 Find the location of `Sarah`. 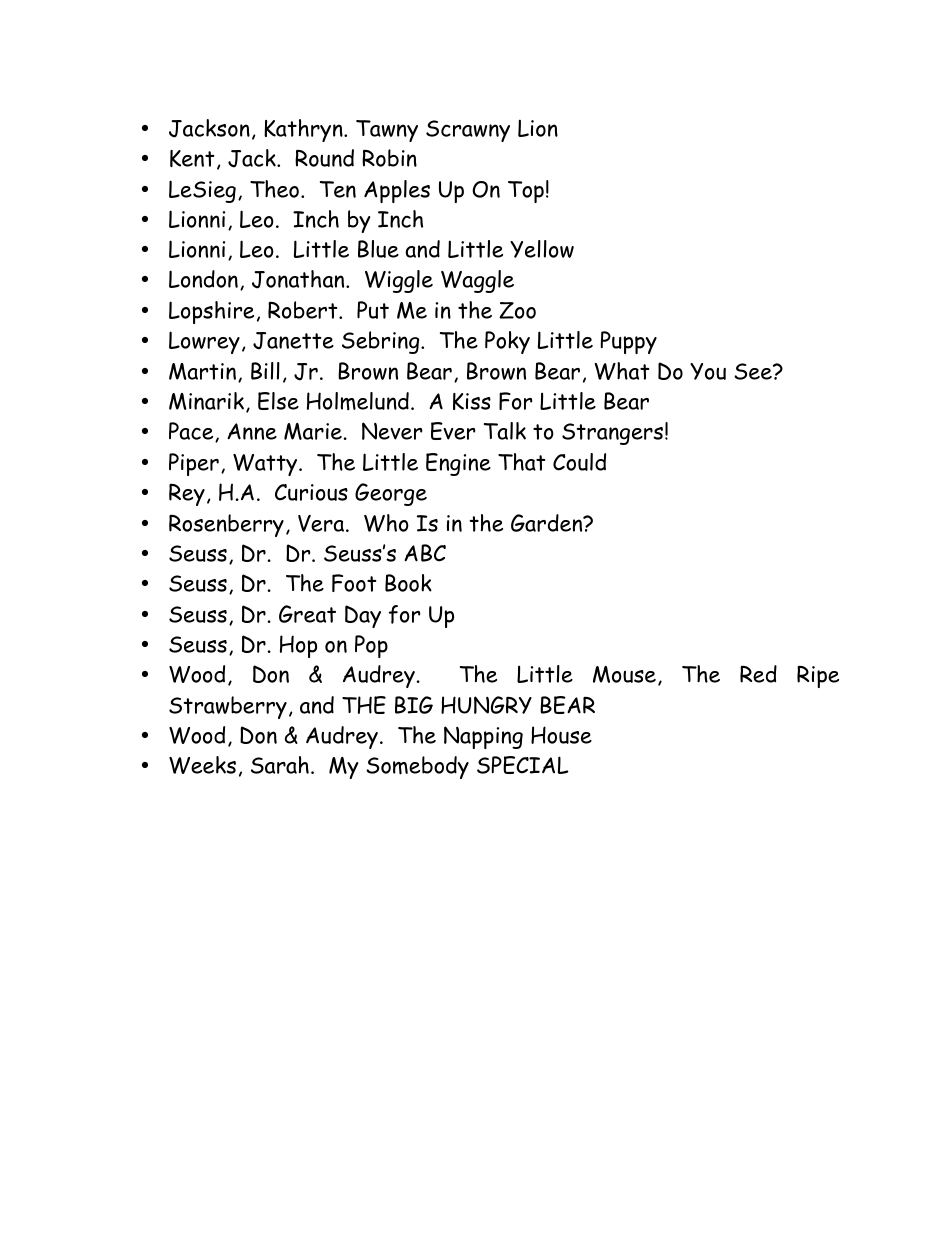

Sarah is located at coordinates (280, 765).
